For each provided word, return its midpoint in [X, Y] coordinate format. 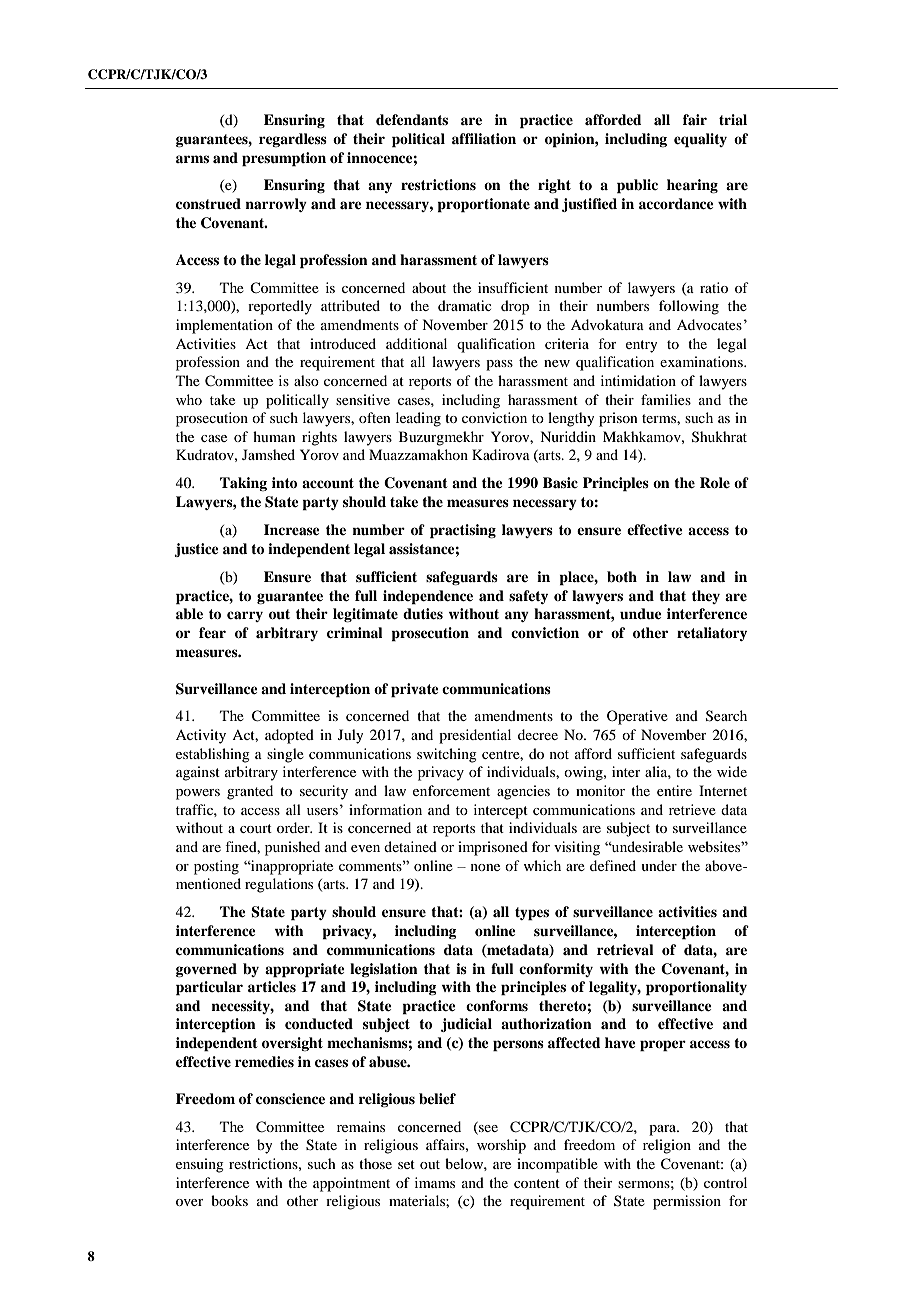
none [485, 867]
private [415, 690]
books [229, 1200]
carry [245, 616]
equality [700, 140]
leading [418, 419]
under [659, 865]
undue [641, 613]
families [666, 399]
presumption [284, 159]
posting [216, 867]
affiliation [484, 138]
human [274, 436]
